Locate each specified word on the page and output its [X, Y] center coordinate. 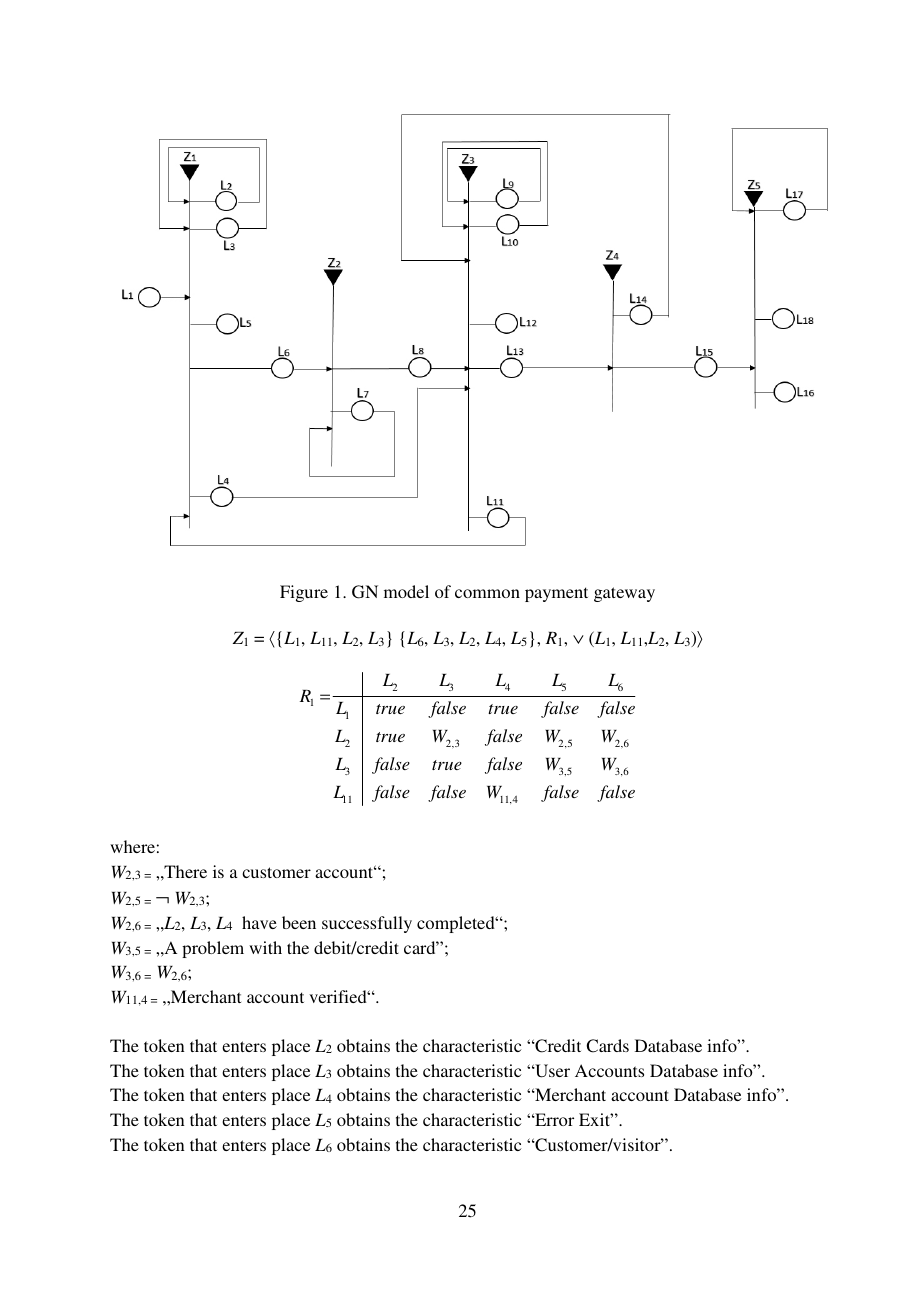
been [299, 922]
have [259, 922]
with [265, 947]
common [487, 593]
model [406, 591]
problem [213, 949]
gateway [624, 594]
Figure [304, 593]
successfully [367, 924]
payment [556, 594]
